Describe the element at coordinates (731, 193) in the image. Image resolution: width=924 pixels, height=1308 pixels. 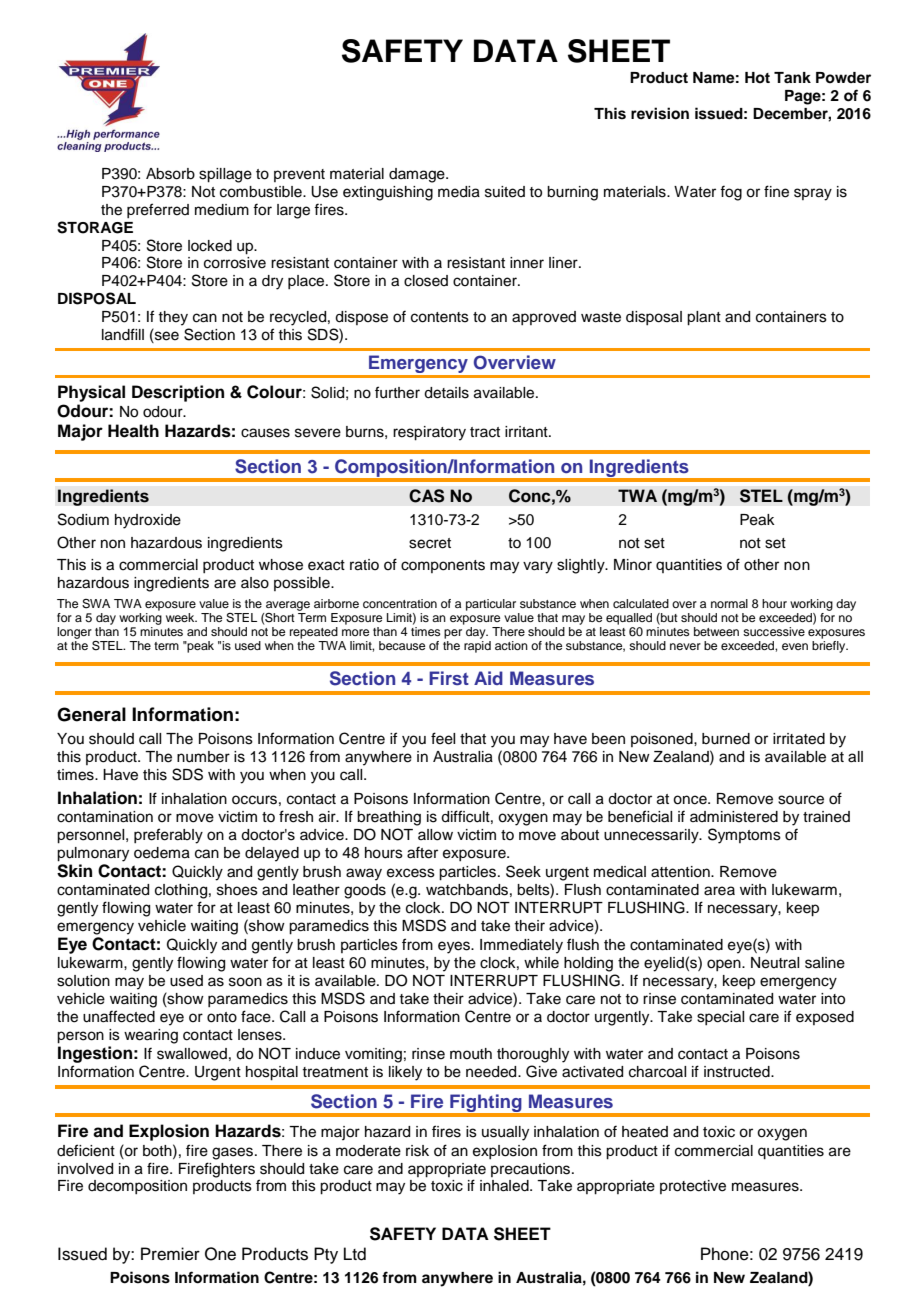
I see `fog` at that location.
